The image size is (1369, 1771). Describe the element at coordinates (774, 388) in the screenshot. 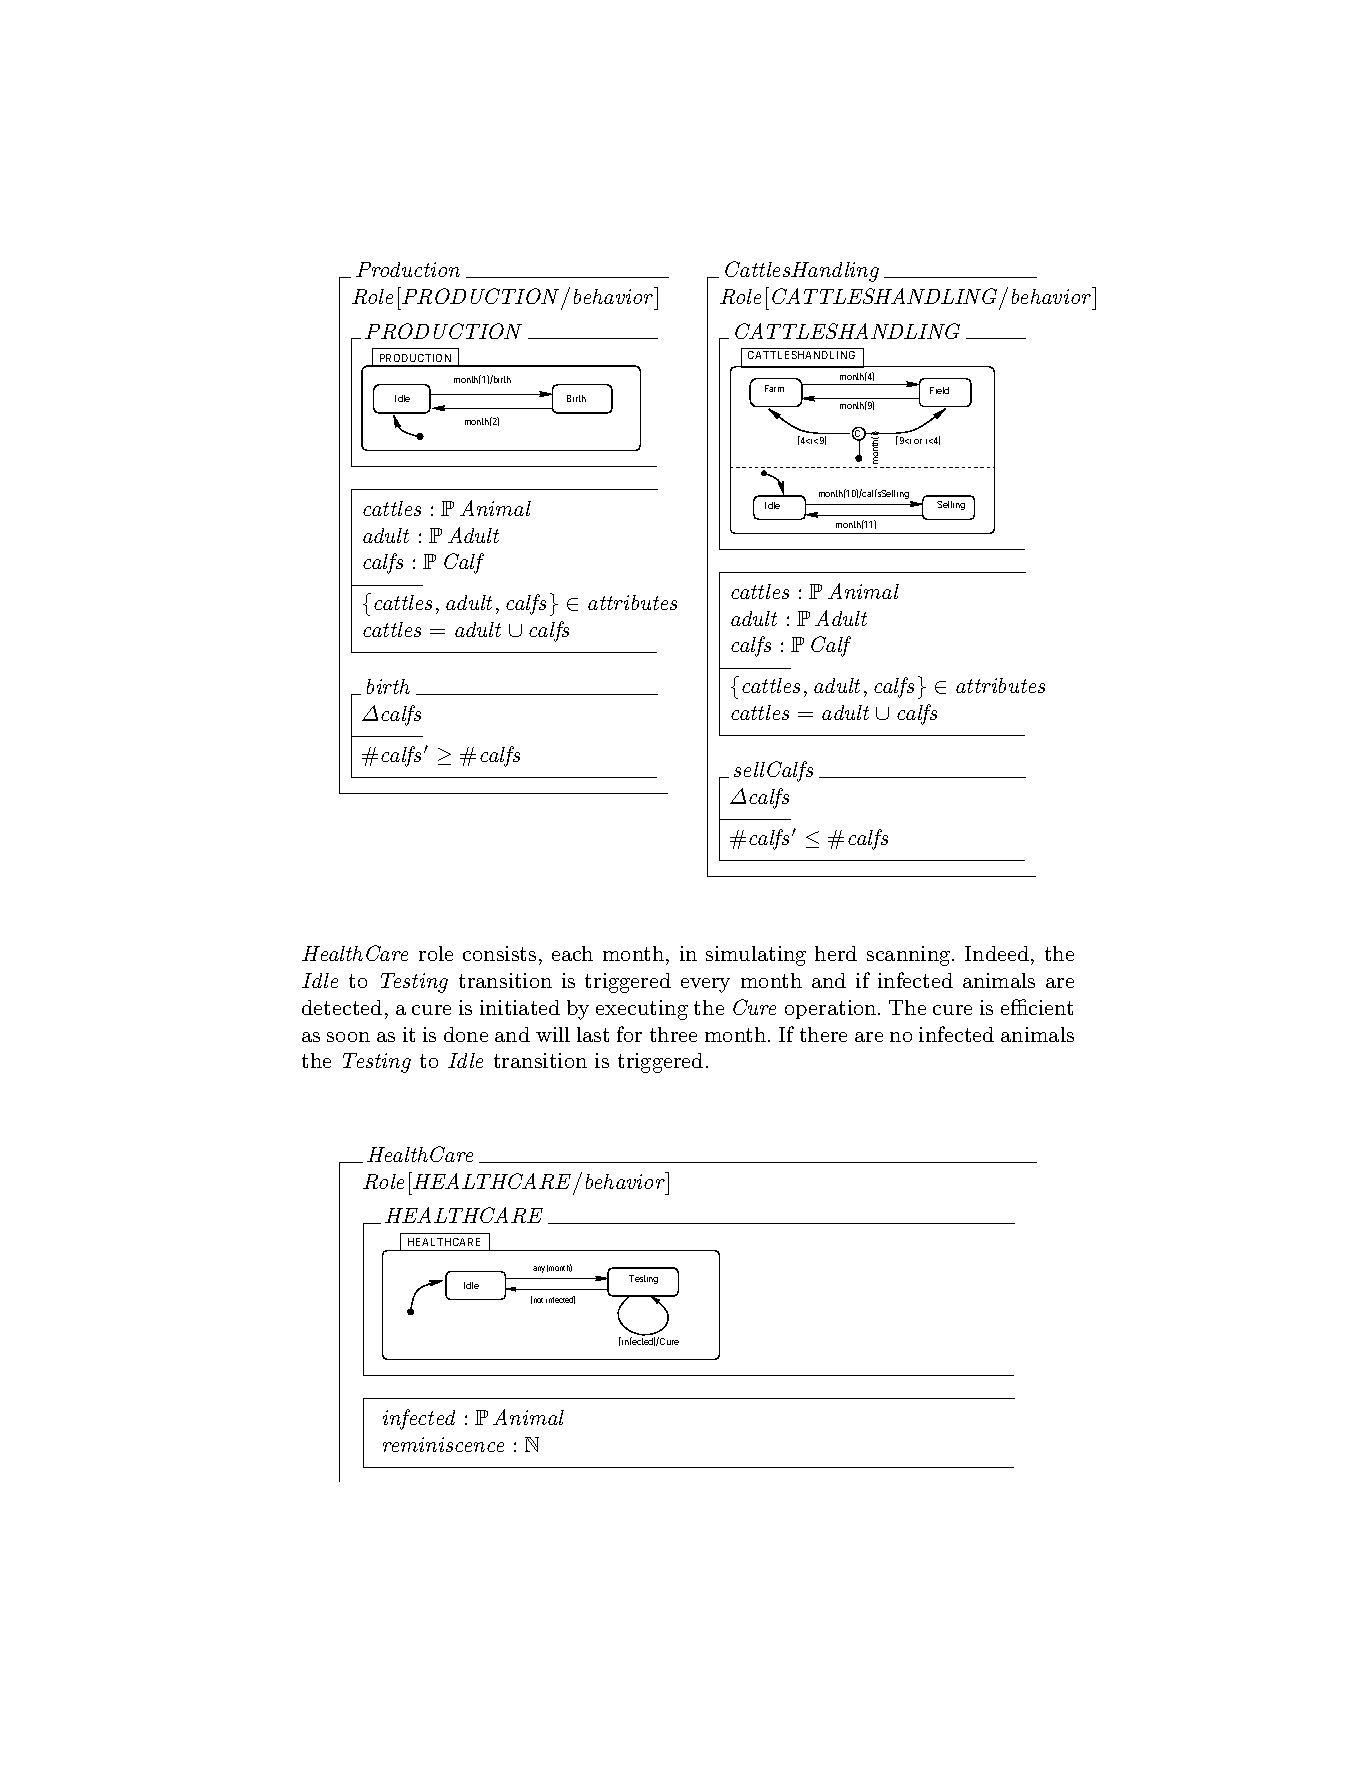

I see `Farm` at that location.
